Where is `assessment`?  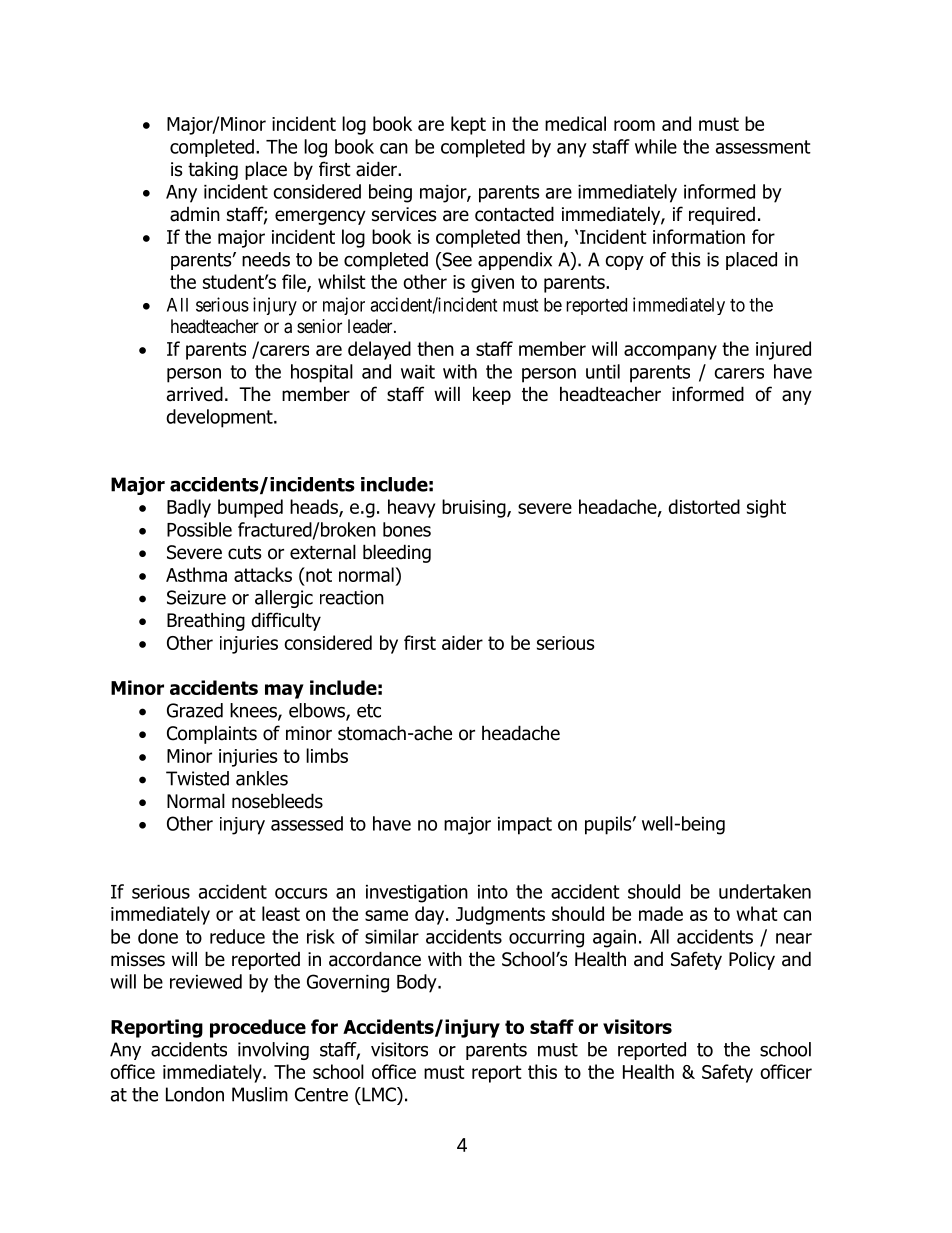
assessment is located at coordinates (763, 147).
